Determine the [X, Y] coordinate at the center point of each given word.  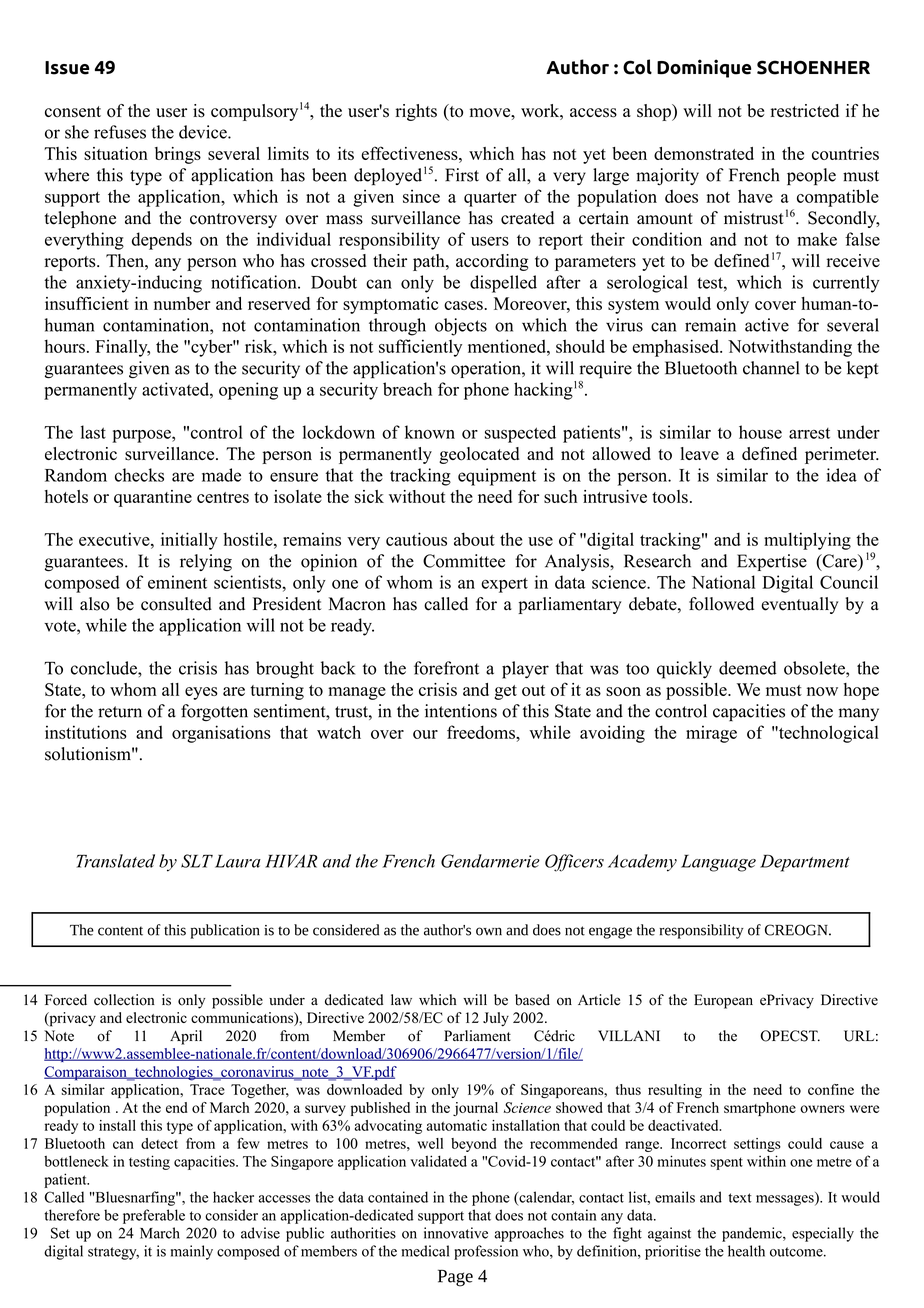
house [760, 432]
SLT [197, 861]
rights [416, 112]
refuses [120, 132]
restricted [805, 111]
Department [805, 863]
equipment [497, 477]
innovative [456, 1233]
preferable [154, 1216]
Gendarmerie [490, 861]
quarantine [153, 498]
